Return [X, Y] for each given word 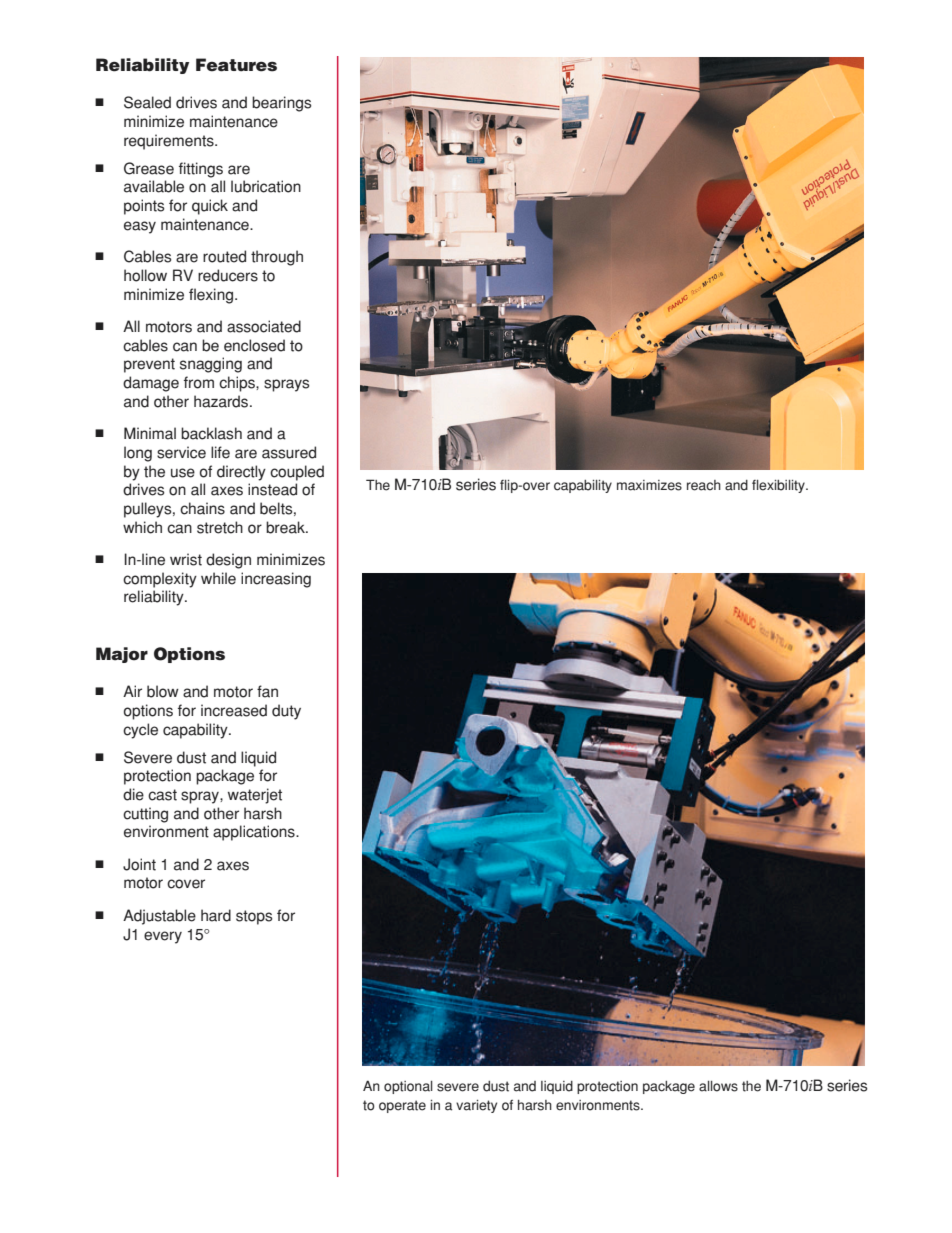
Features [236, 65]
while [218, 578]
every [163, 937]
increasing [276, 580]
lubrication [266, 186]
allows [718, 1086]
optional [408, 1087]
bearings [282, 104]
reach [704, 485]
